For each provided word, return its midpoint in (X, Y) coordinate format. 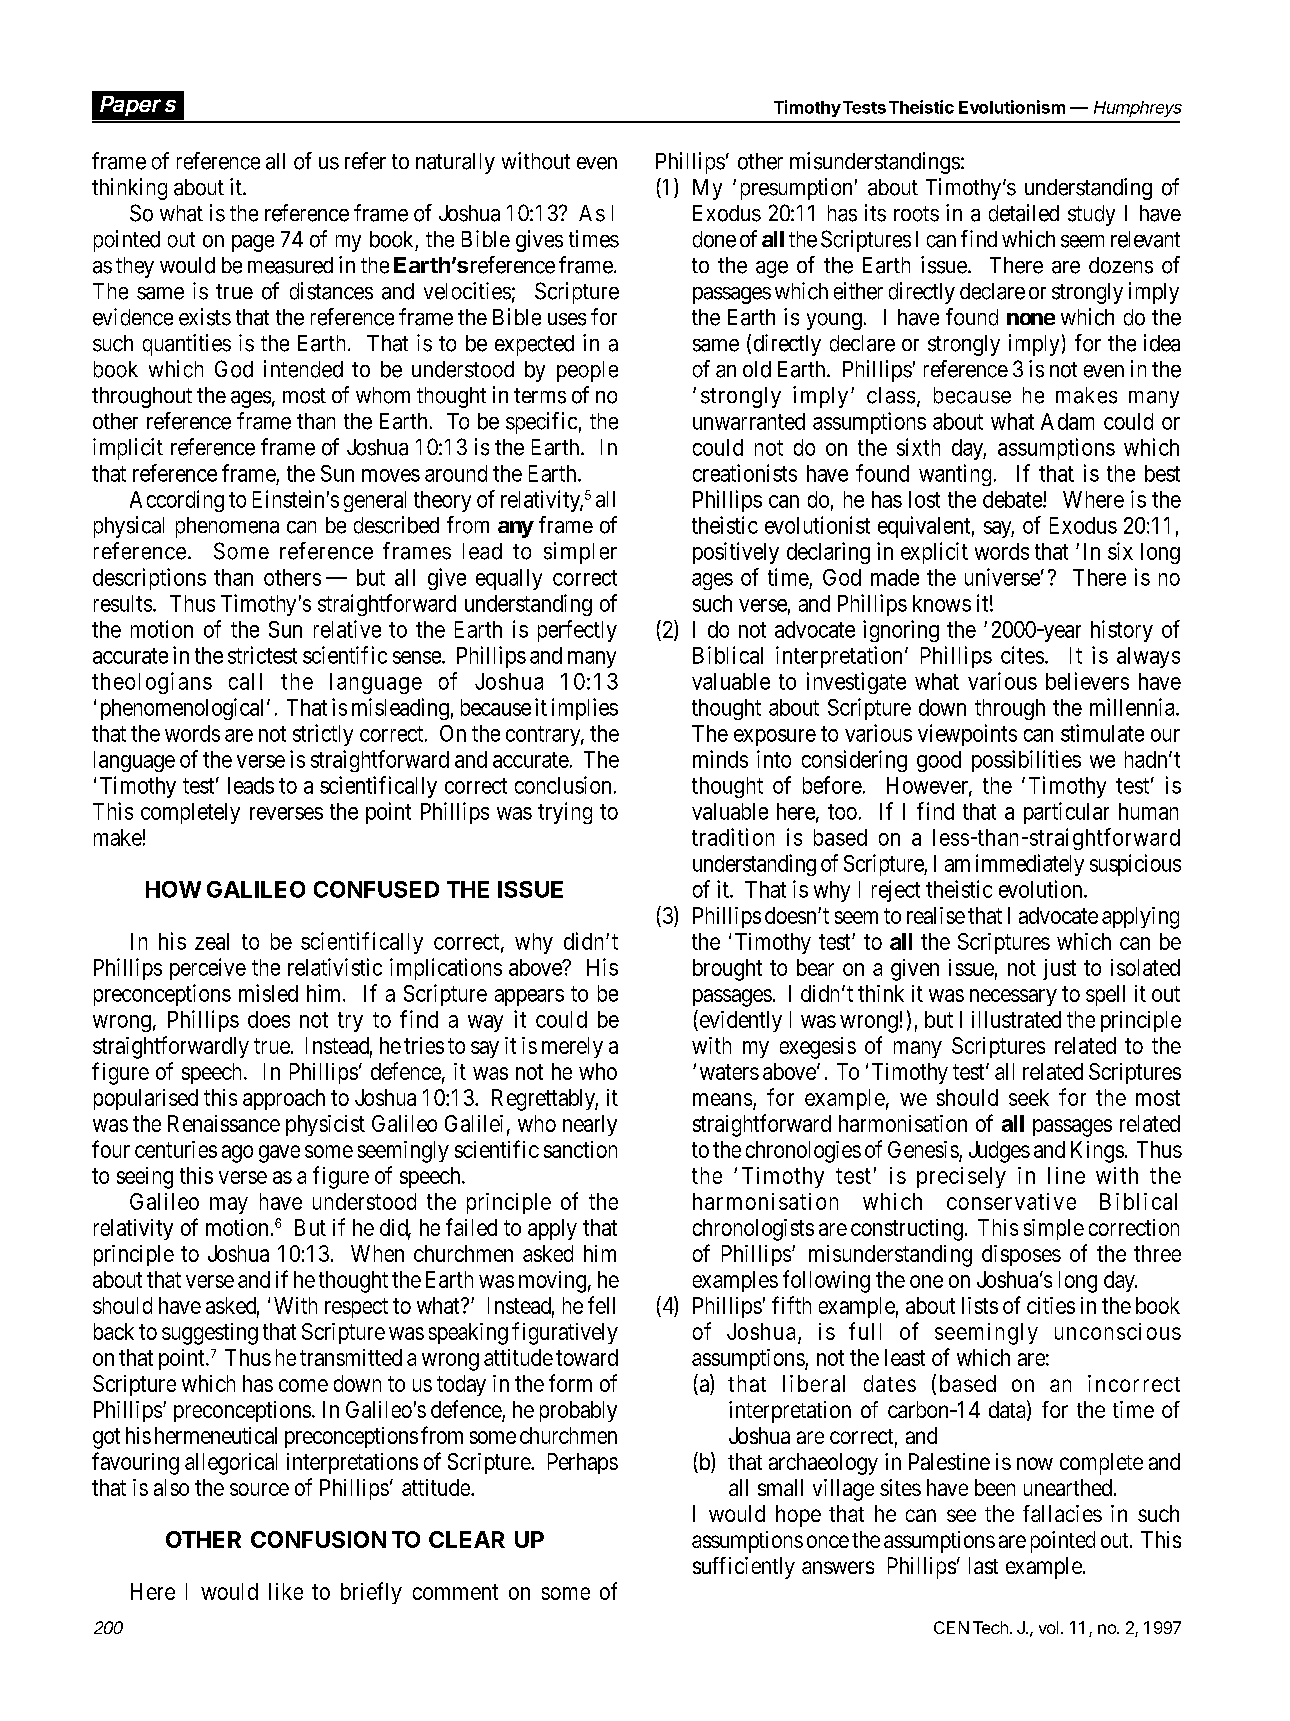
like (286, 1591)
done (714, 239)
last (983, 1565)
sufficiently (744, 1568)
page (253, 243)
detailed (1024, 213)
